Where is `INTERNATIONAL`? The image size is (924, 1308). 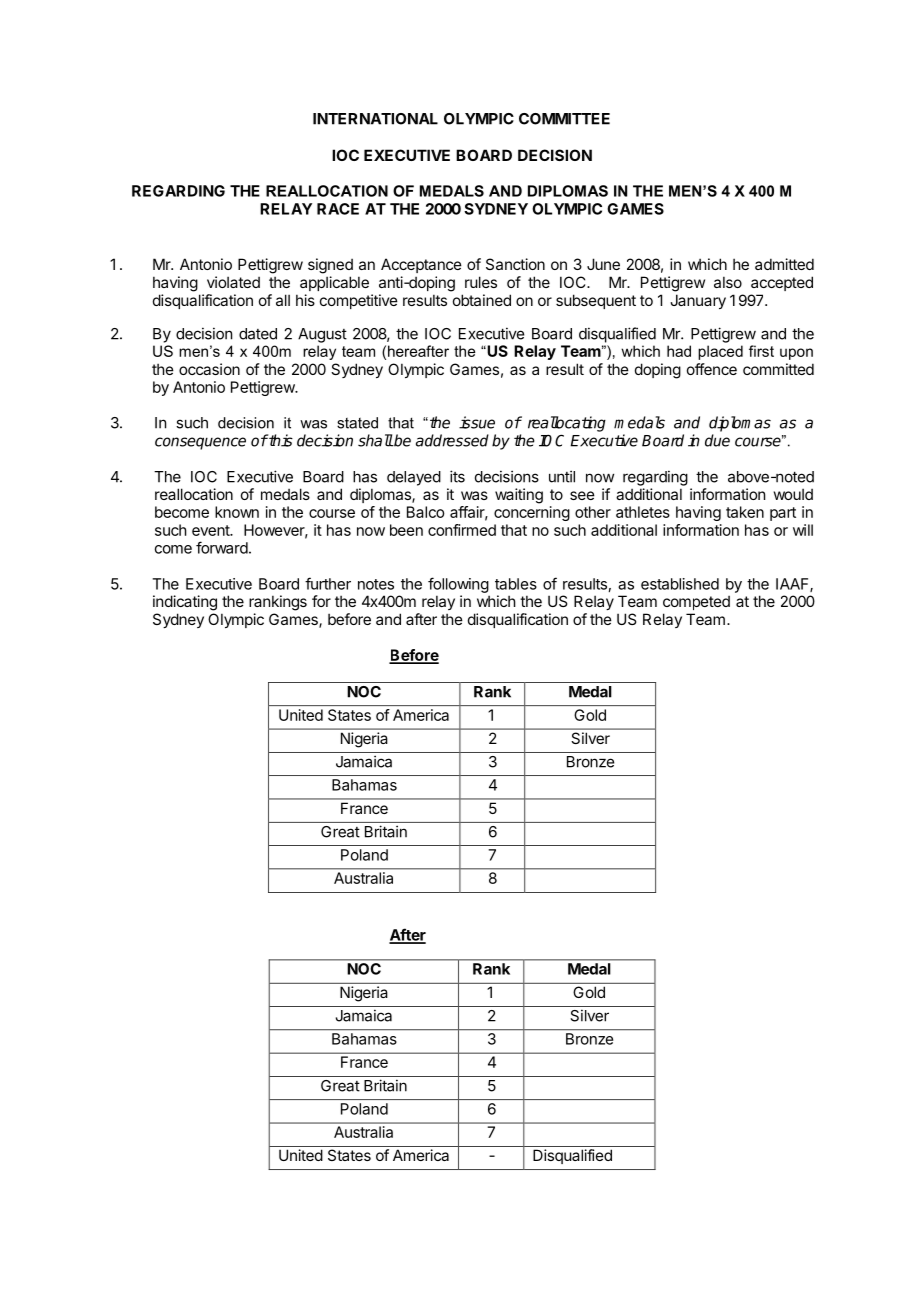
INTERNATIONAL is located at coordinates (375, 119).
